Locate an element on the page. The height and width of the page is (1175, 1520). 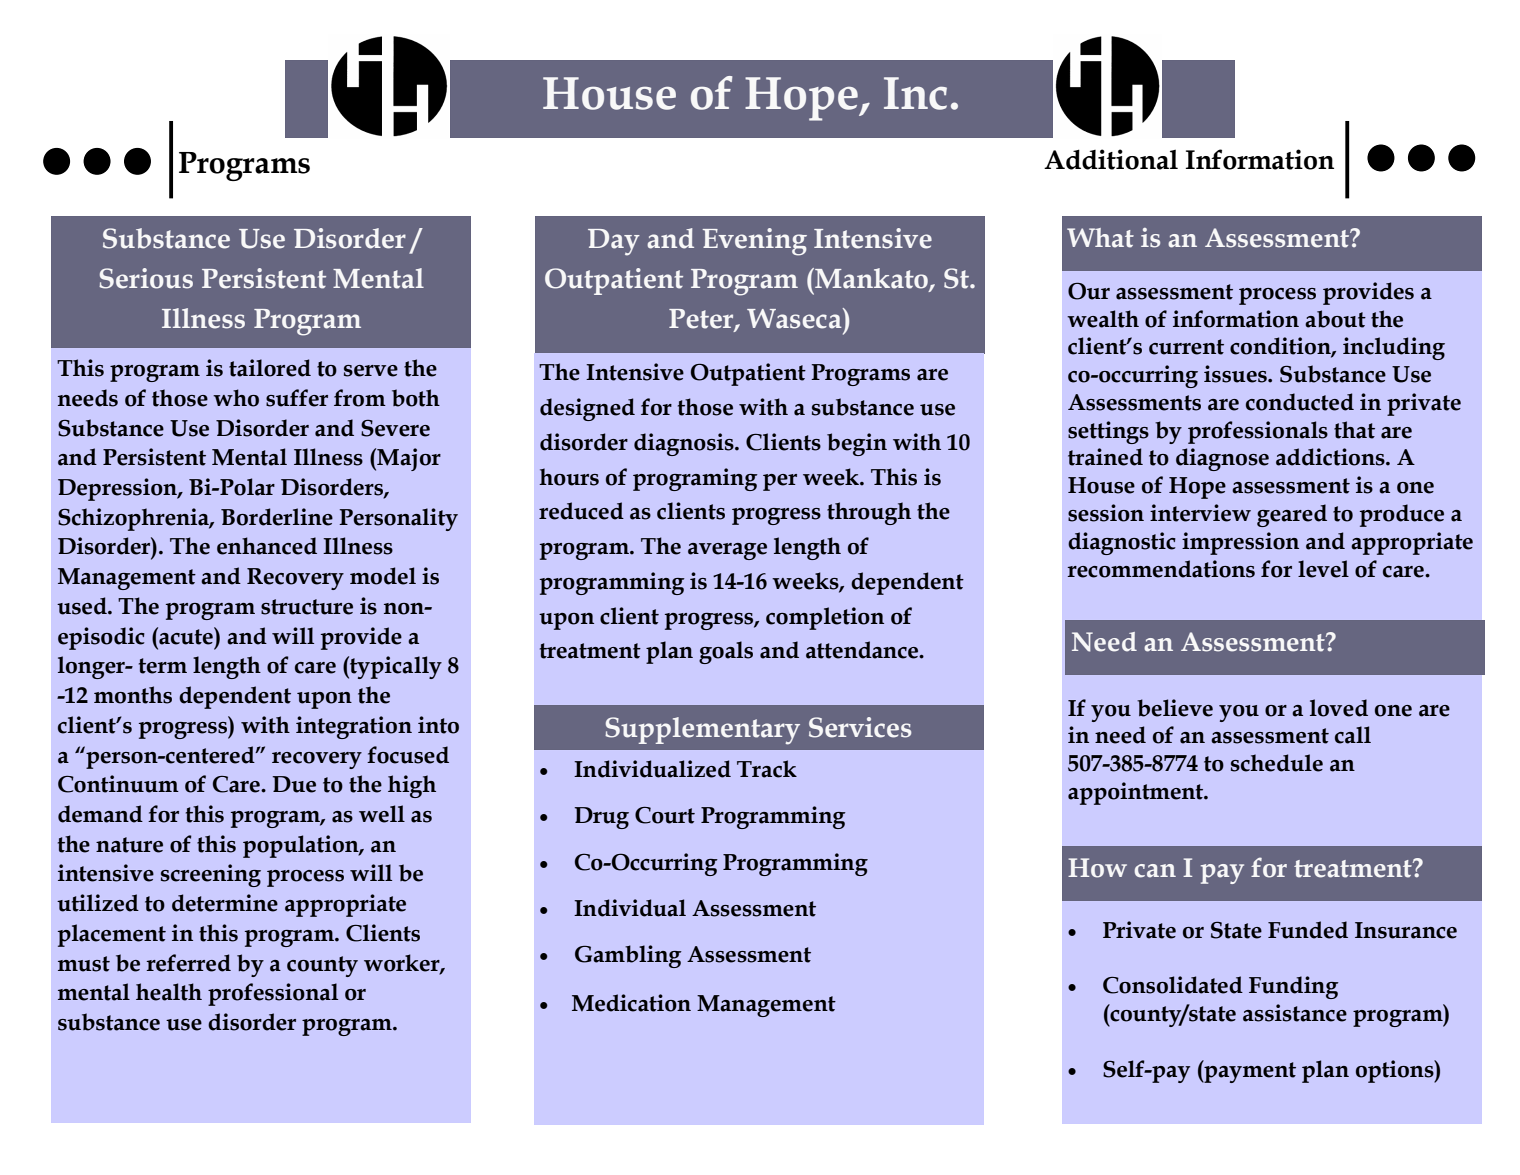
structure is located at coordinates (307, 607).
